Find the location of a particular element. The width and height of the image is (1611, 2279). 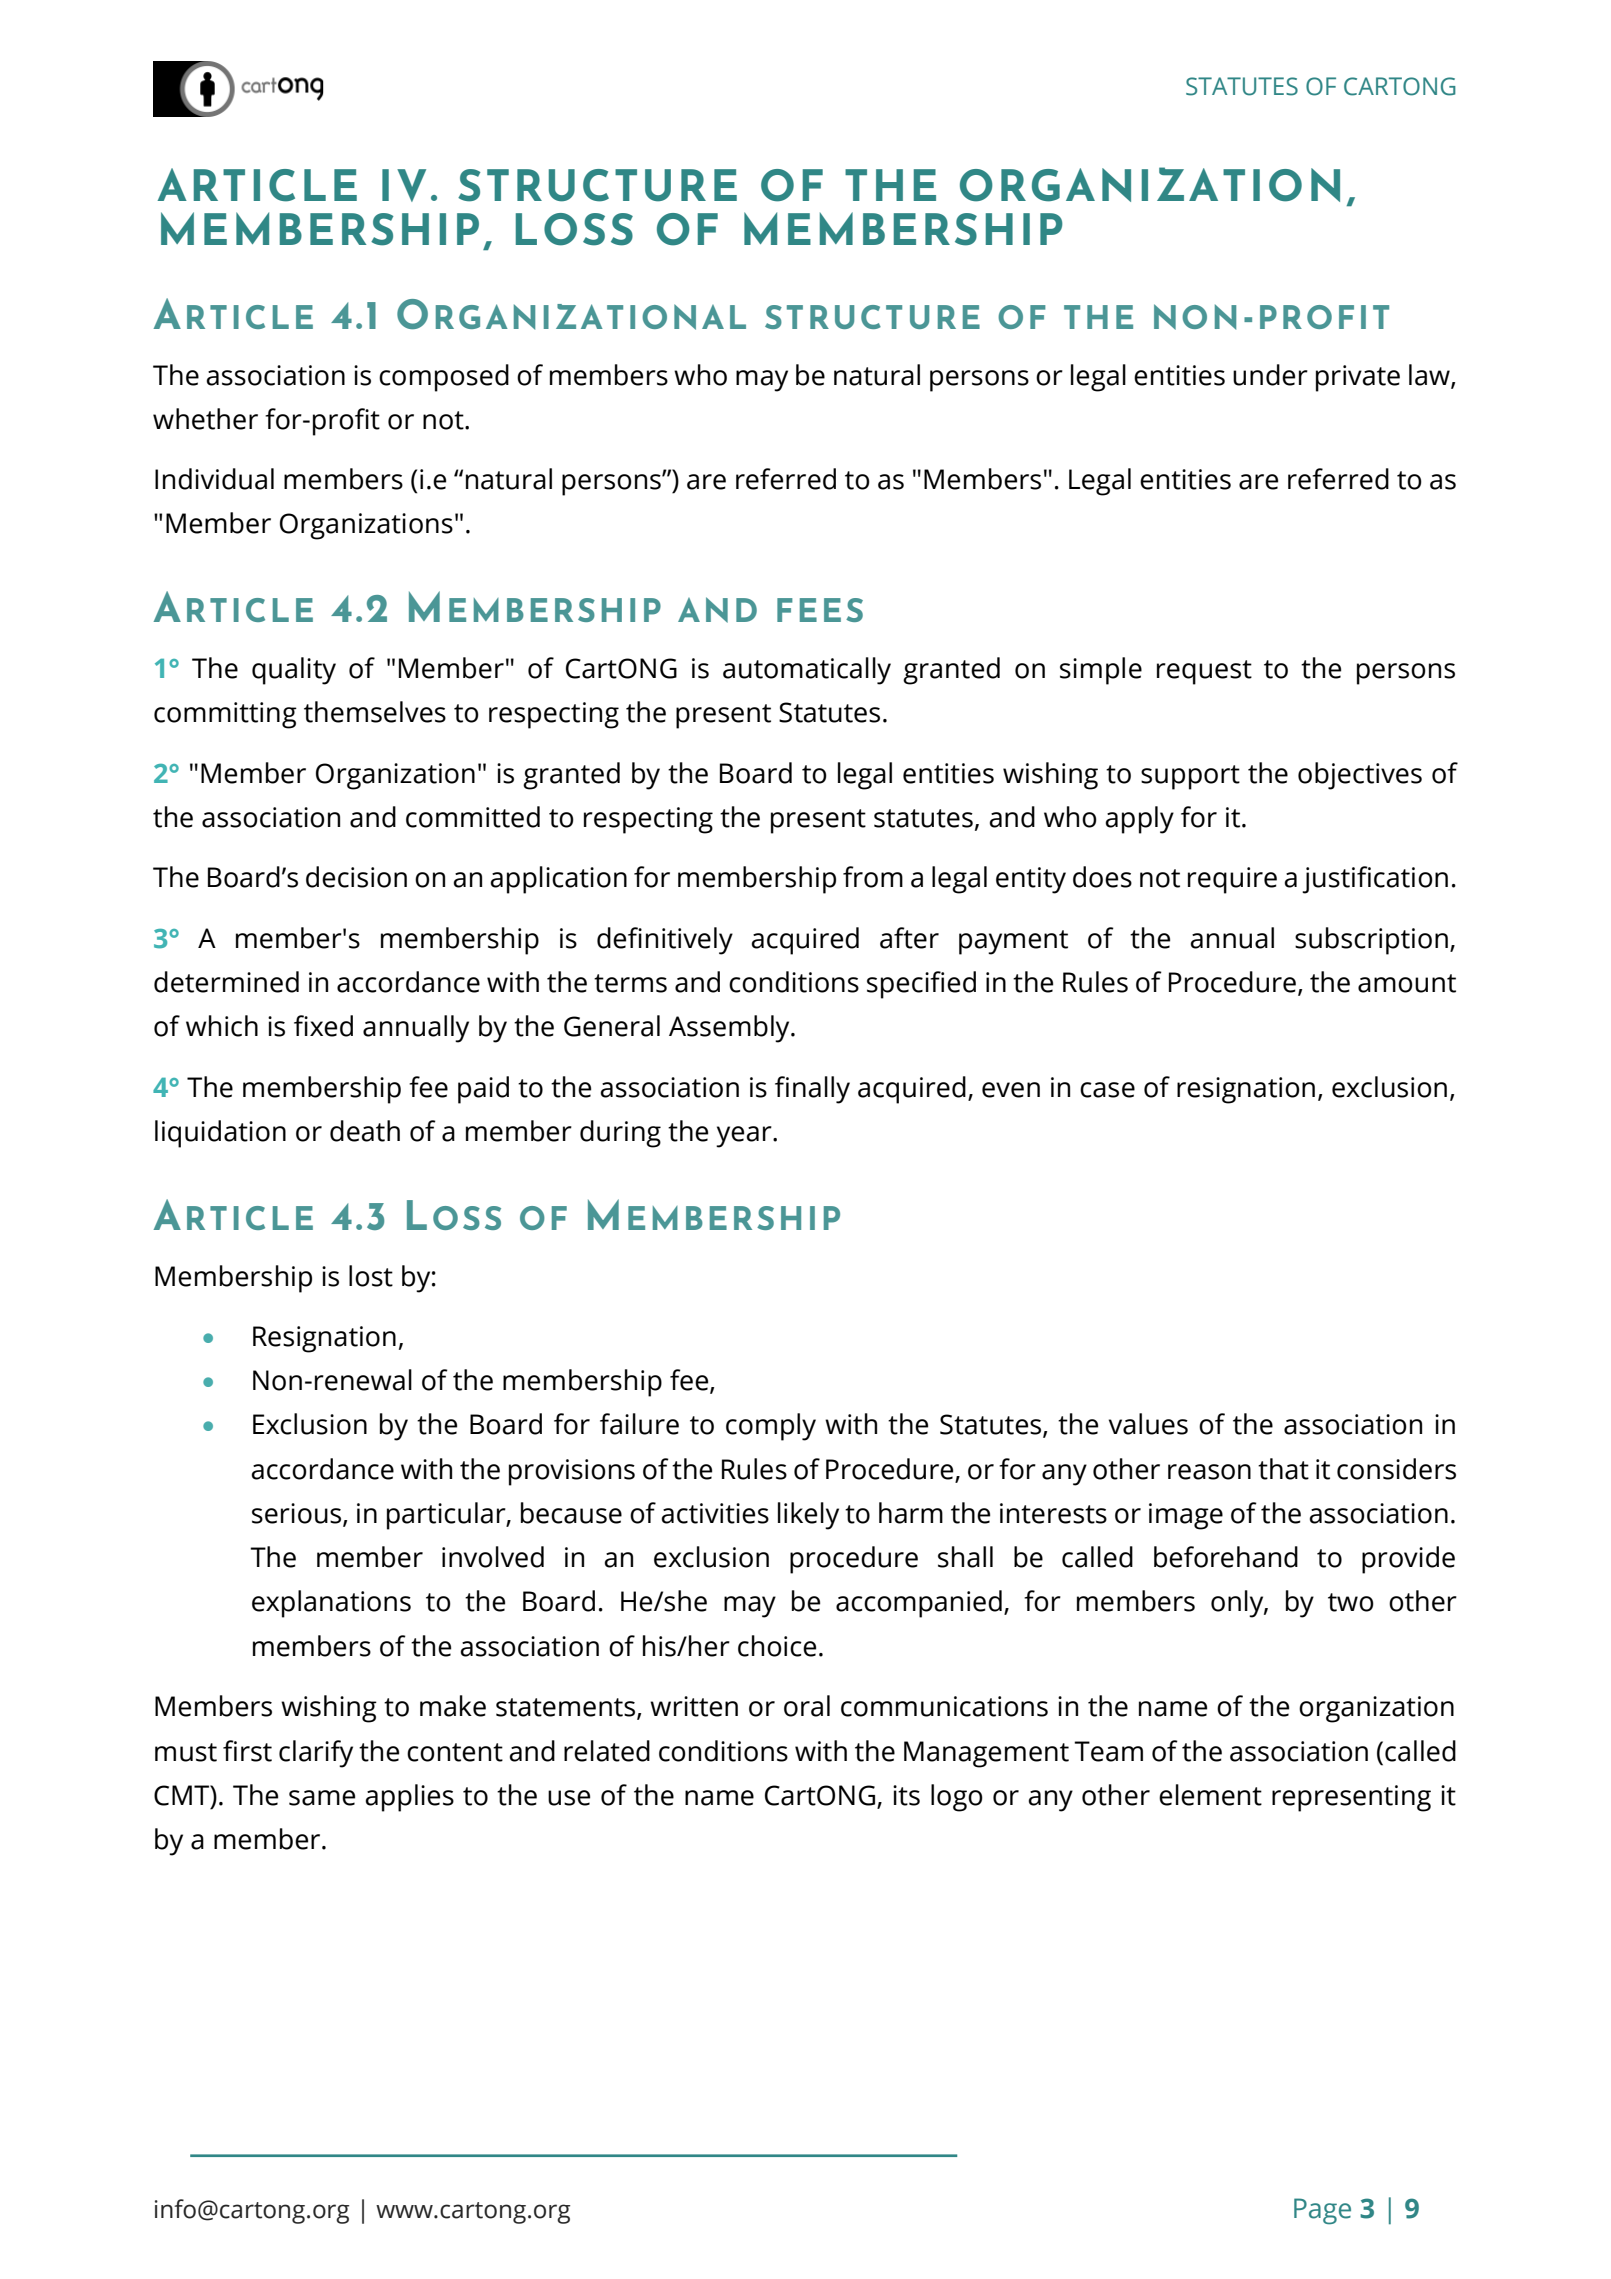

FEES is located at coordinates (820, 610).
